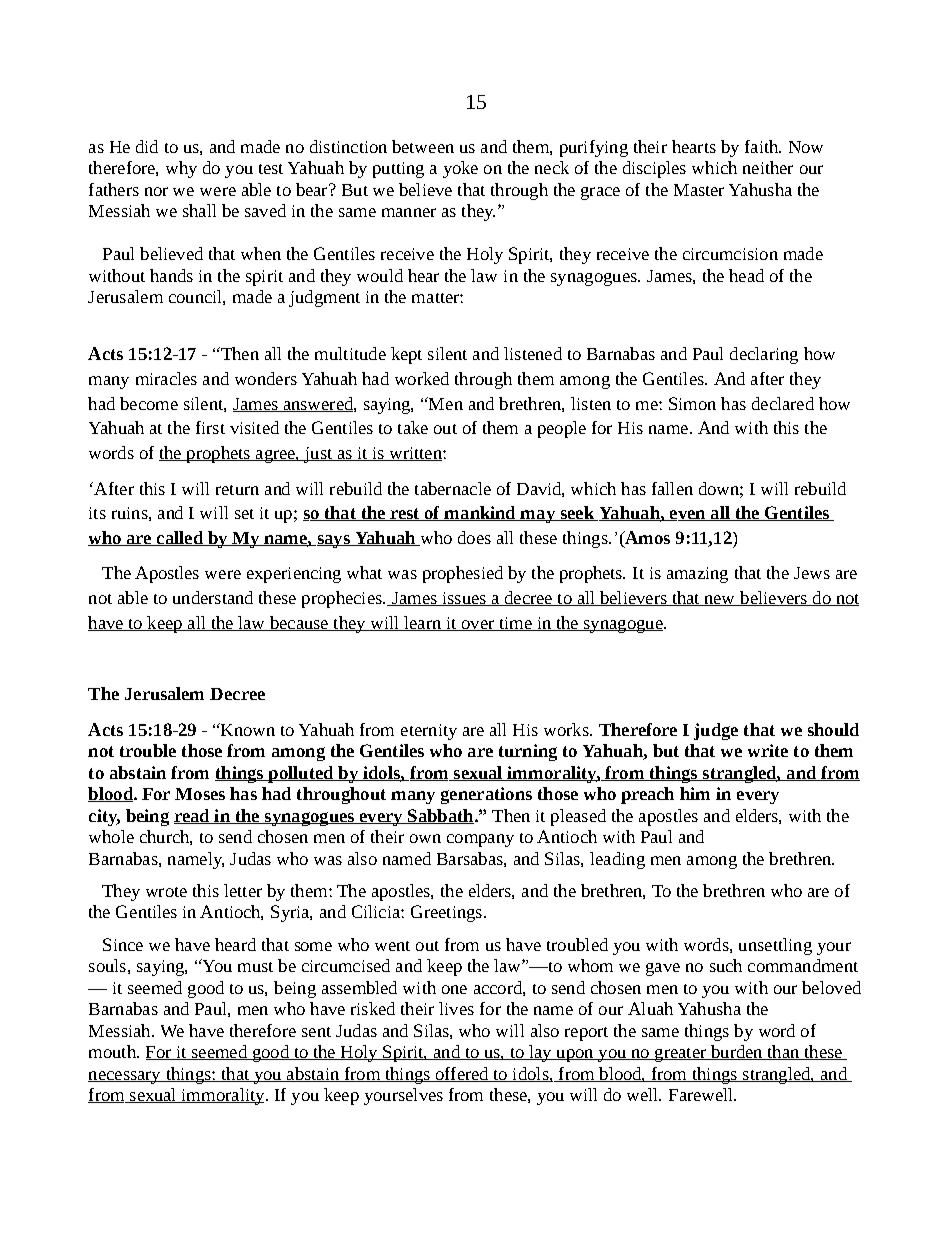 This page has width=952, height=1233. What do you see at coordinates (460, 169) in the page?
I see `yoke` at bounding box center [460, 169].
